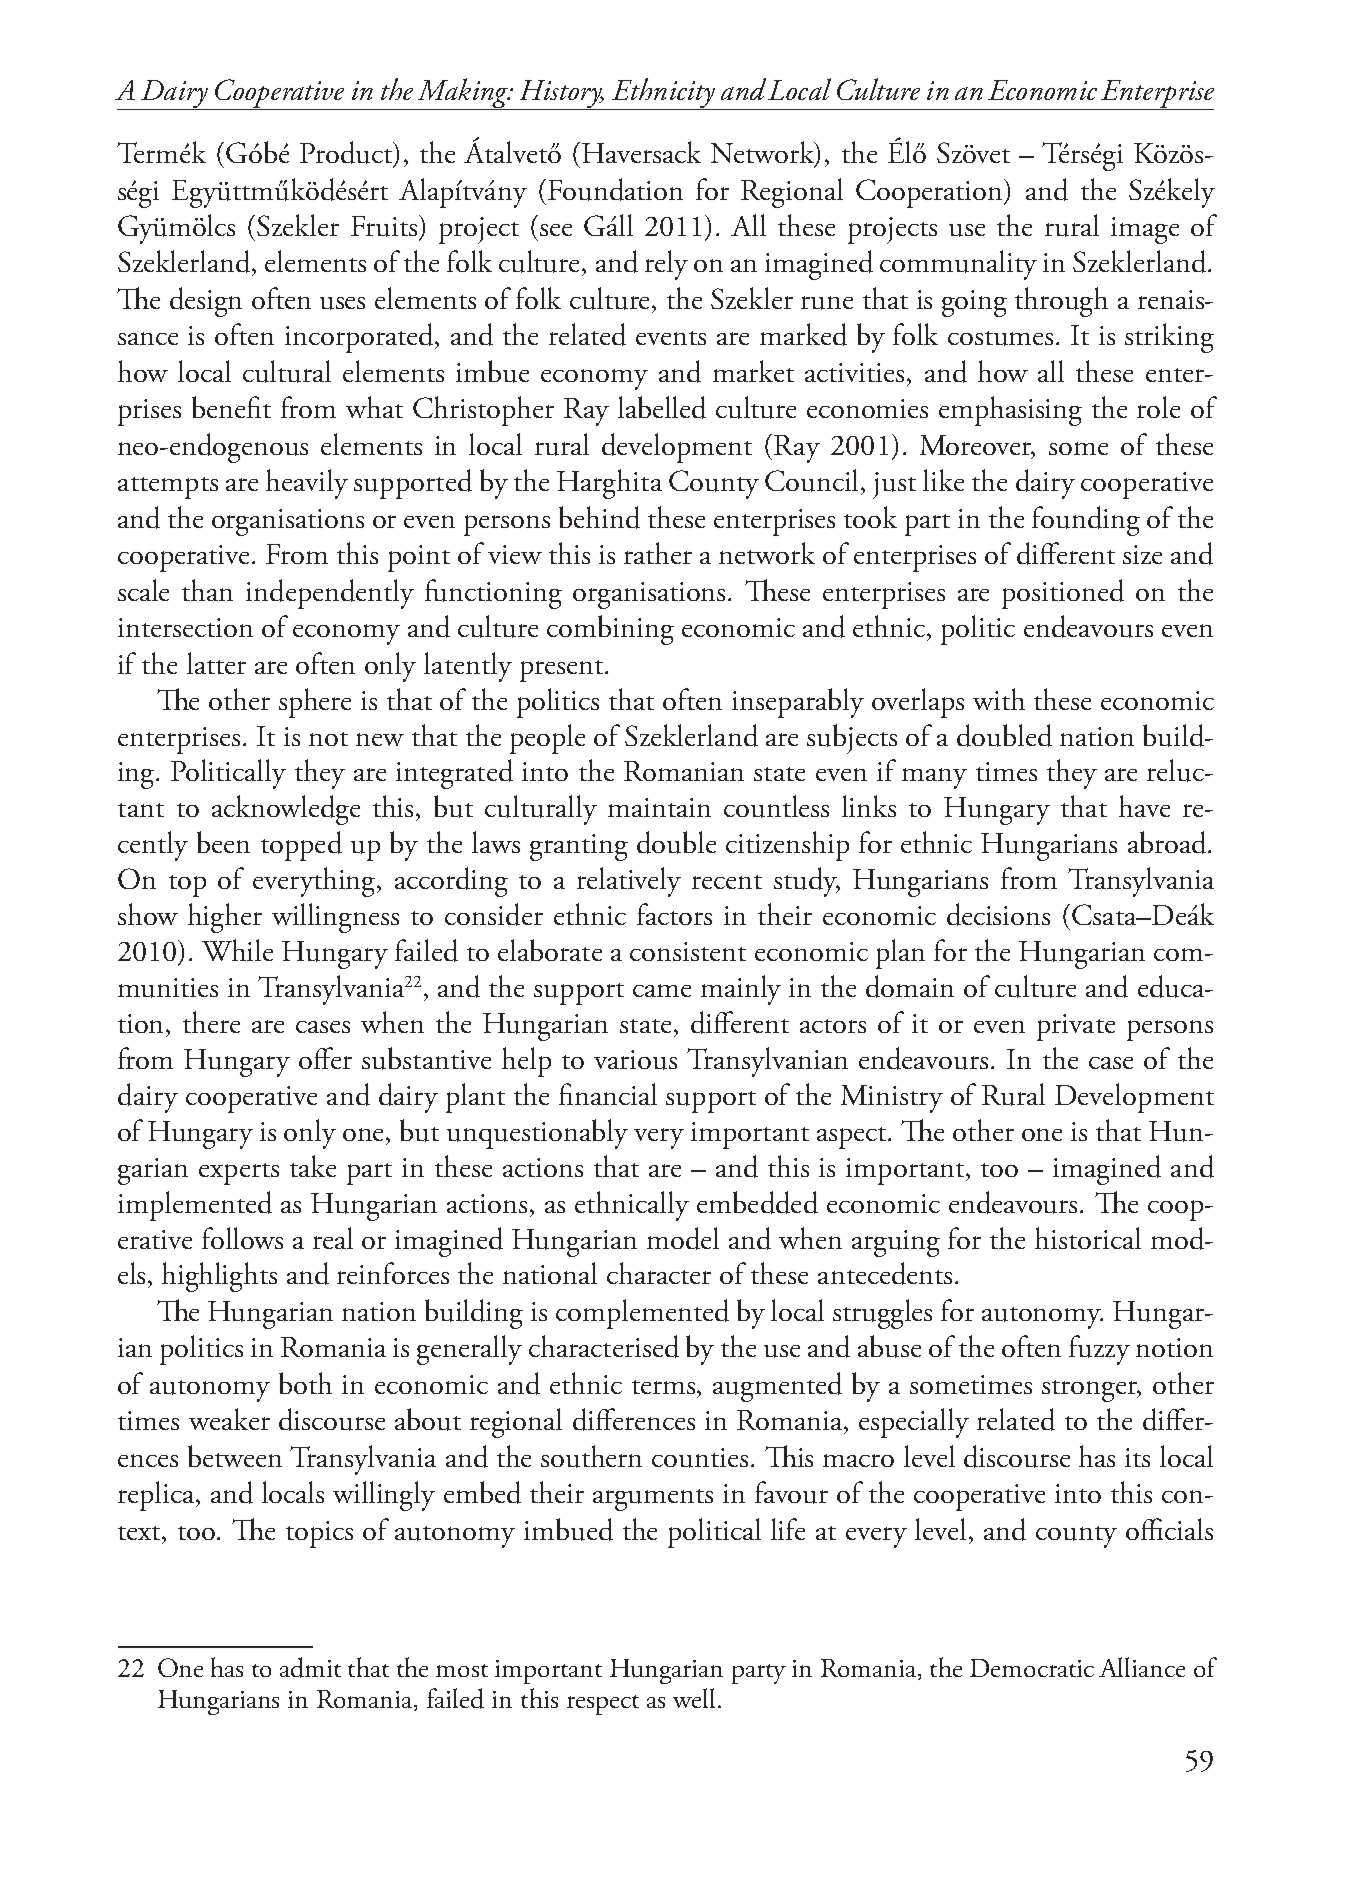  Describe the element at coordinates (310, 1667) in the screenshot. I see `admit` at that location.
